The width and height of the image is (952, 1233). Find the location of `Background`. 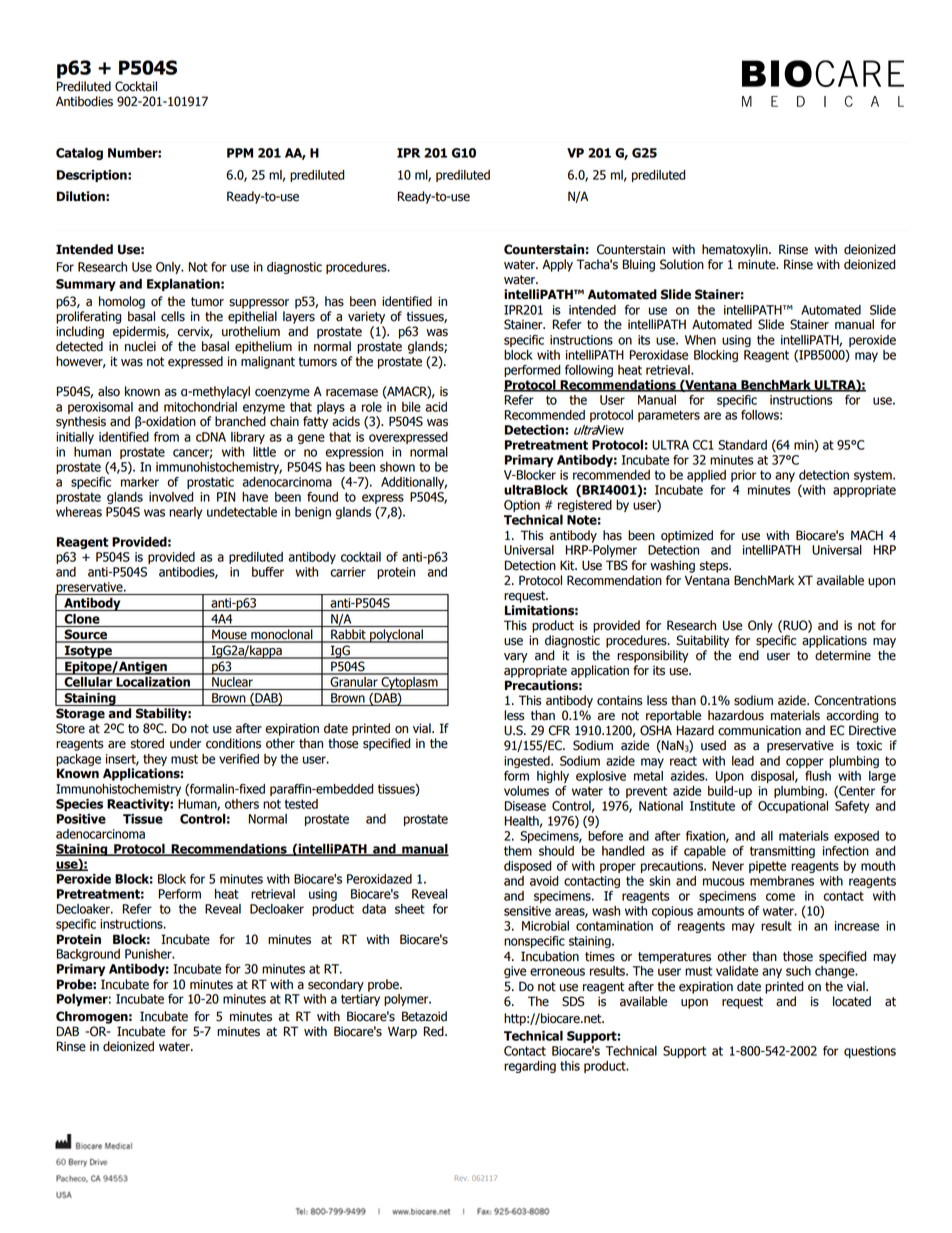

Background is located at coordinates (88, 955).
